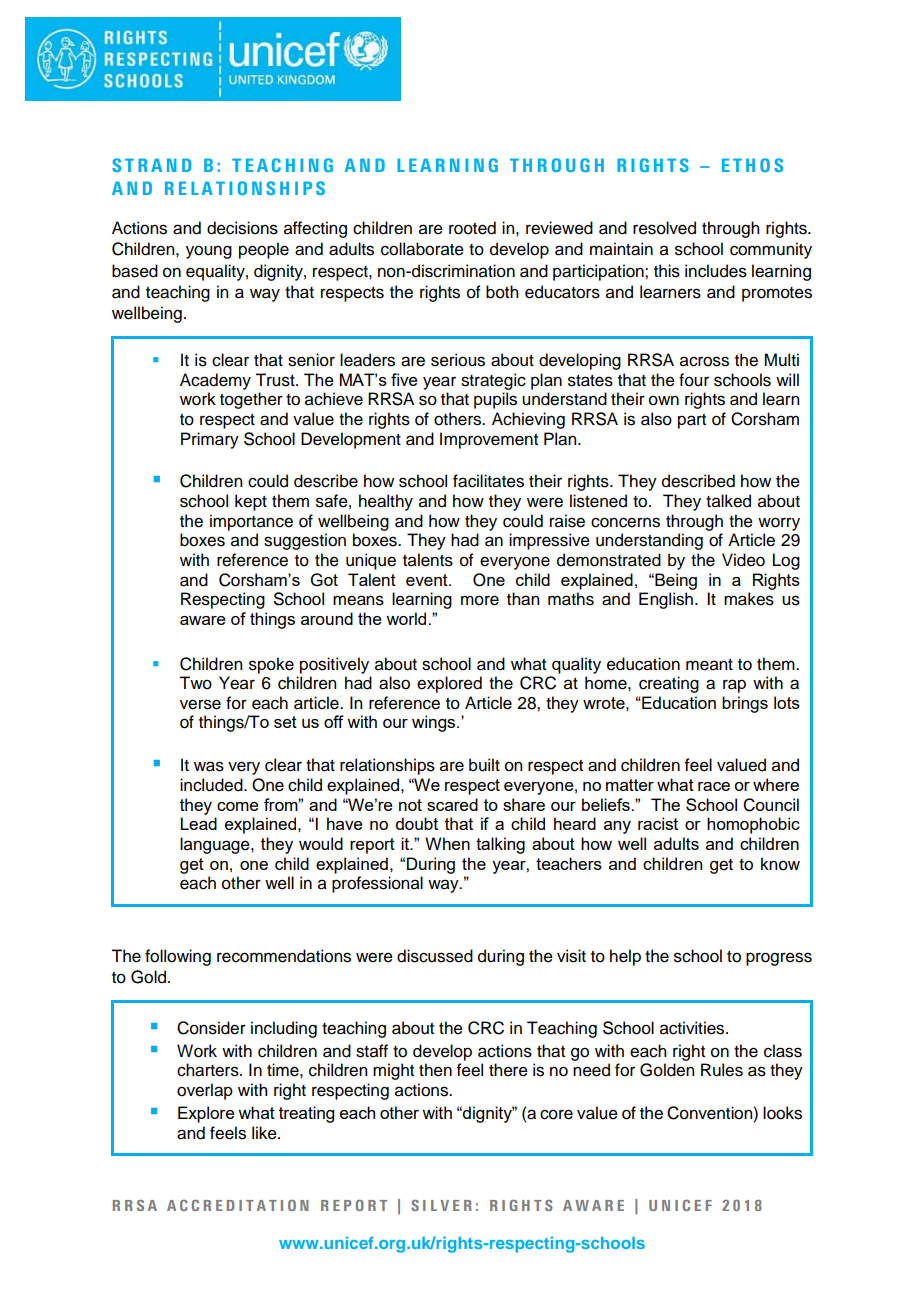 The image size is (924, 1308). What do you see at coordinates (480, 600) in the document?
I see `more` at bounding box center [480, 600].
